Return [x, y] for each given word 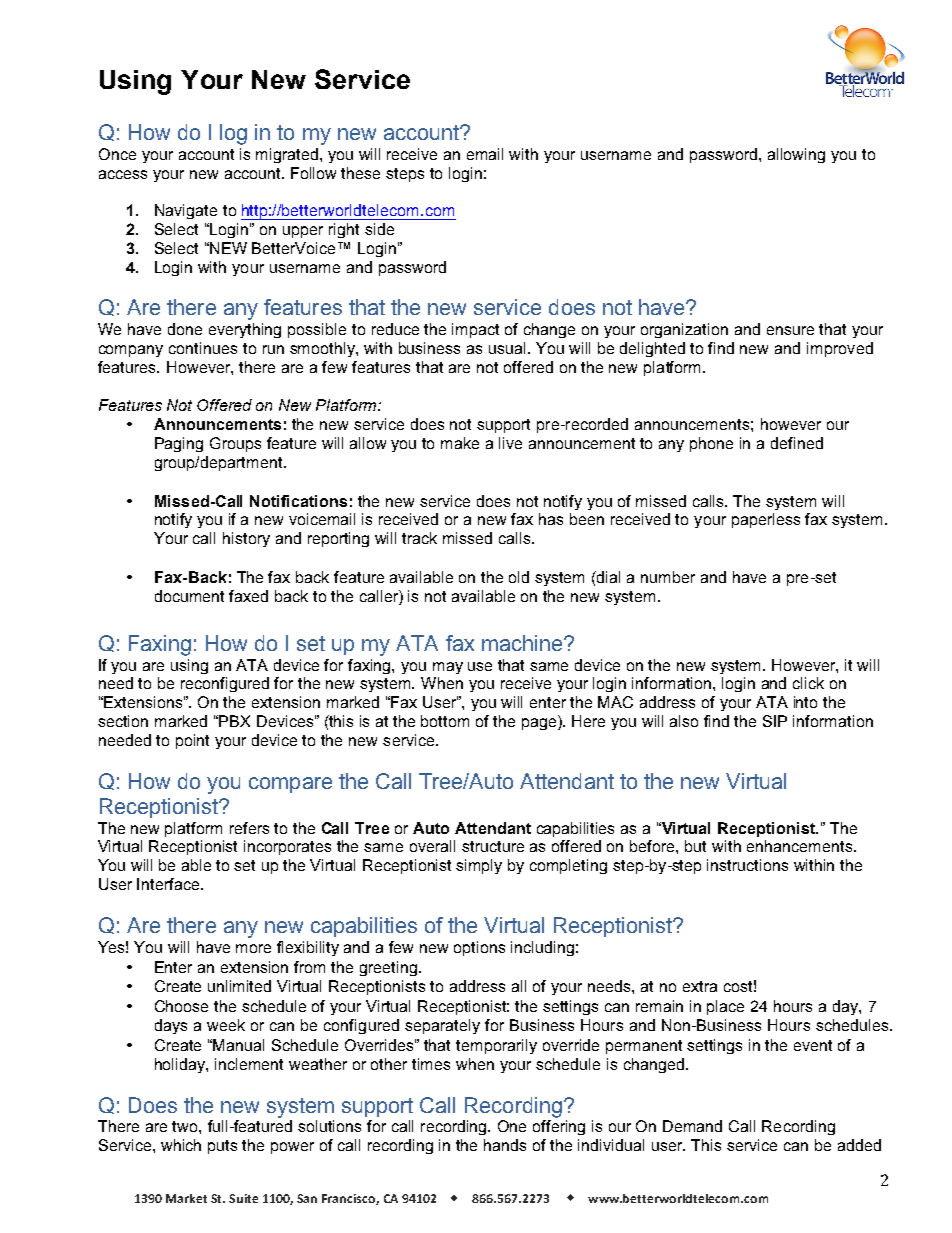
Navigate [186, 211]
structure [493, 846]
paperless [766, 520]
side [379, 229]
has [551, 519]
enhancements [801, 846]
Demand [692, 1126]
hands [505, 1145]
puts [222, 1147]
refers [249, 828]
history [246, 539]
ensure [790, 330]
